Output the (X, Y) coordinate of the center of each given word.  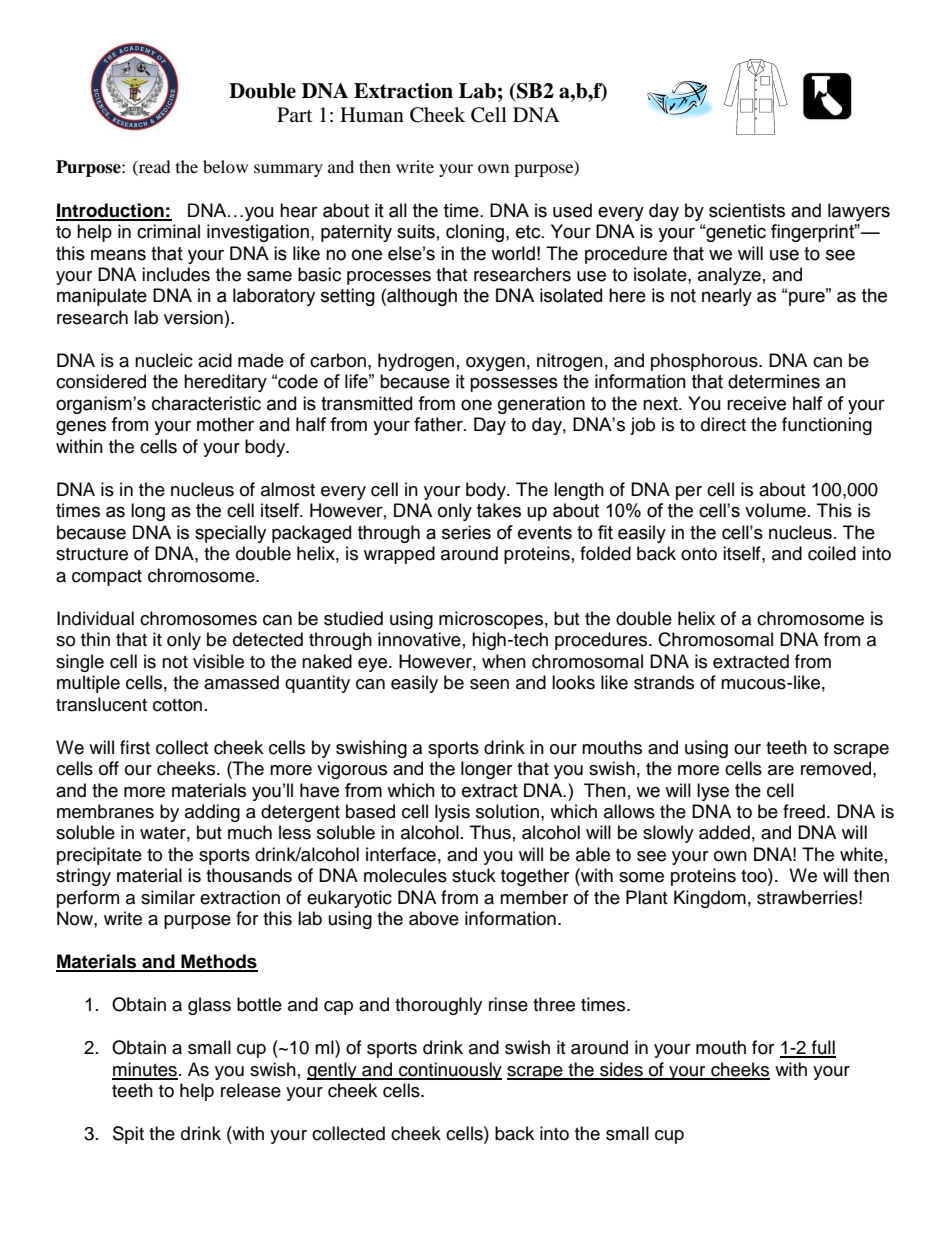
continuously (449, 1071)
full (823, 1048)
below (225, 166)
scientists (747, 210)
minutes (145, 1070)
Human (372, 114)
